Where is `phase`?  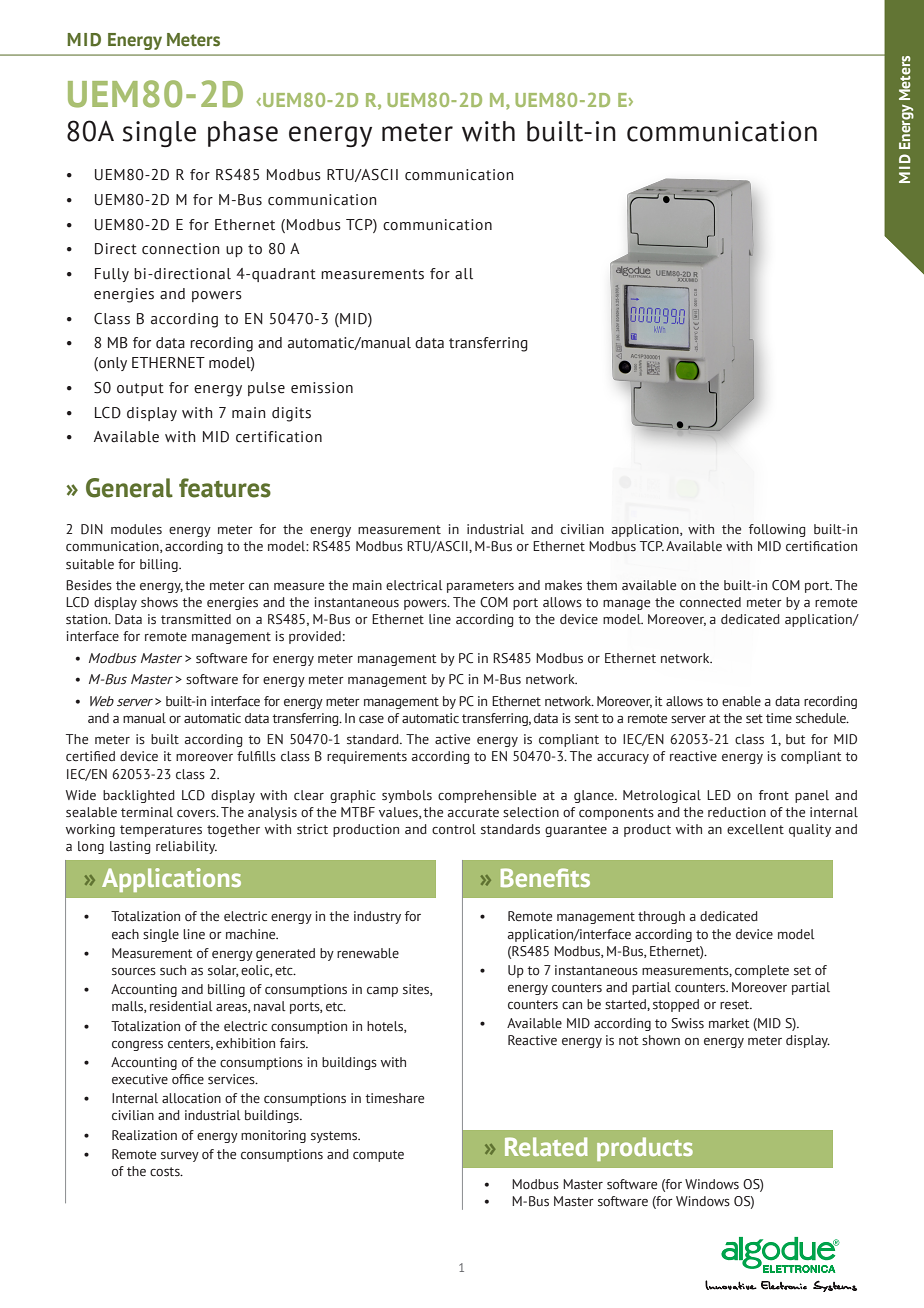
phase is located at coordinates (243, 134).
